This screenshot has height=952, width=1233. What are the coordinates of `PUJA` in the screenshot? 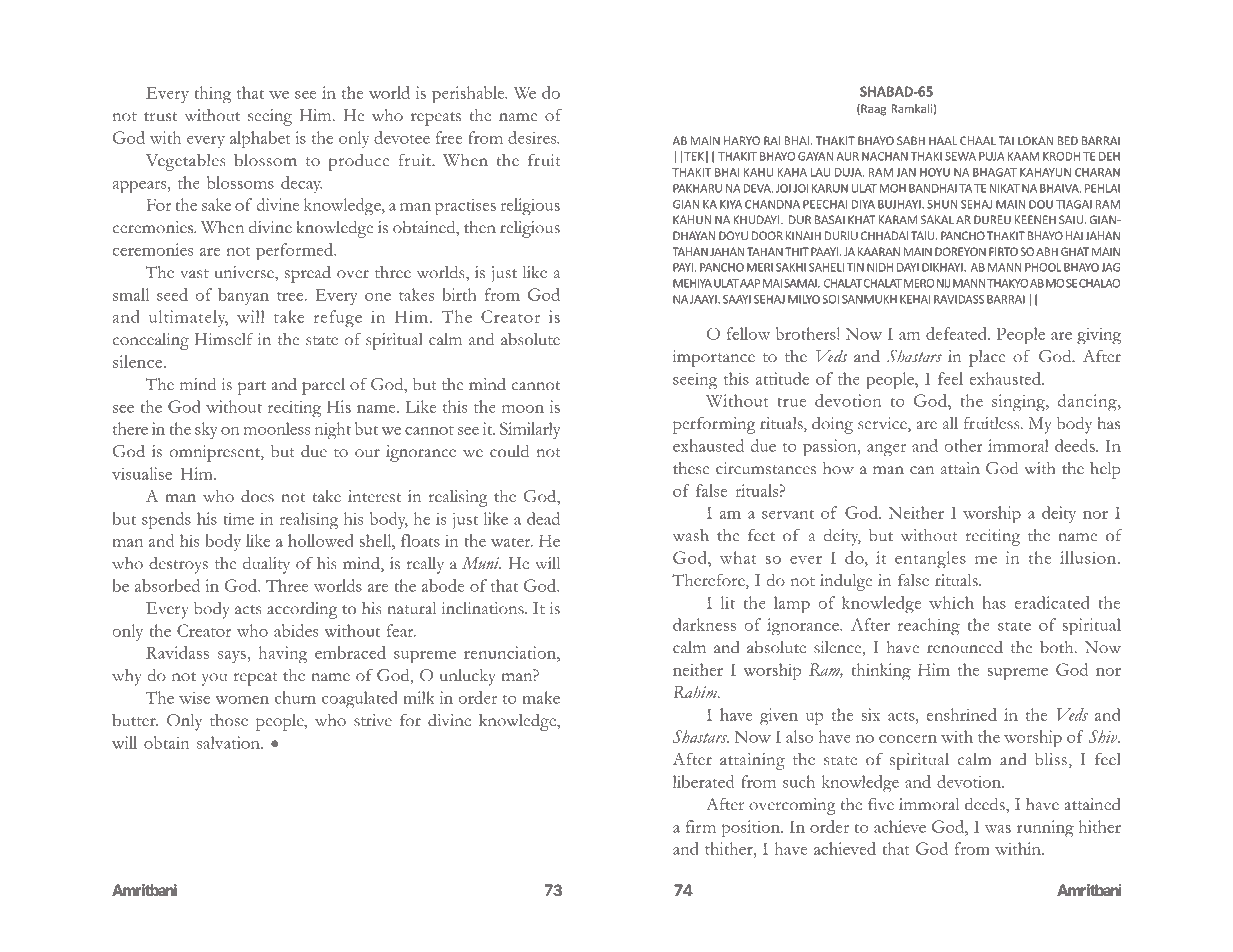 It's located at (992, 156).
